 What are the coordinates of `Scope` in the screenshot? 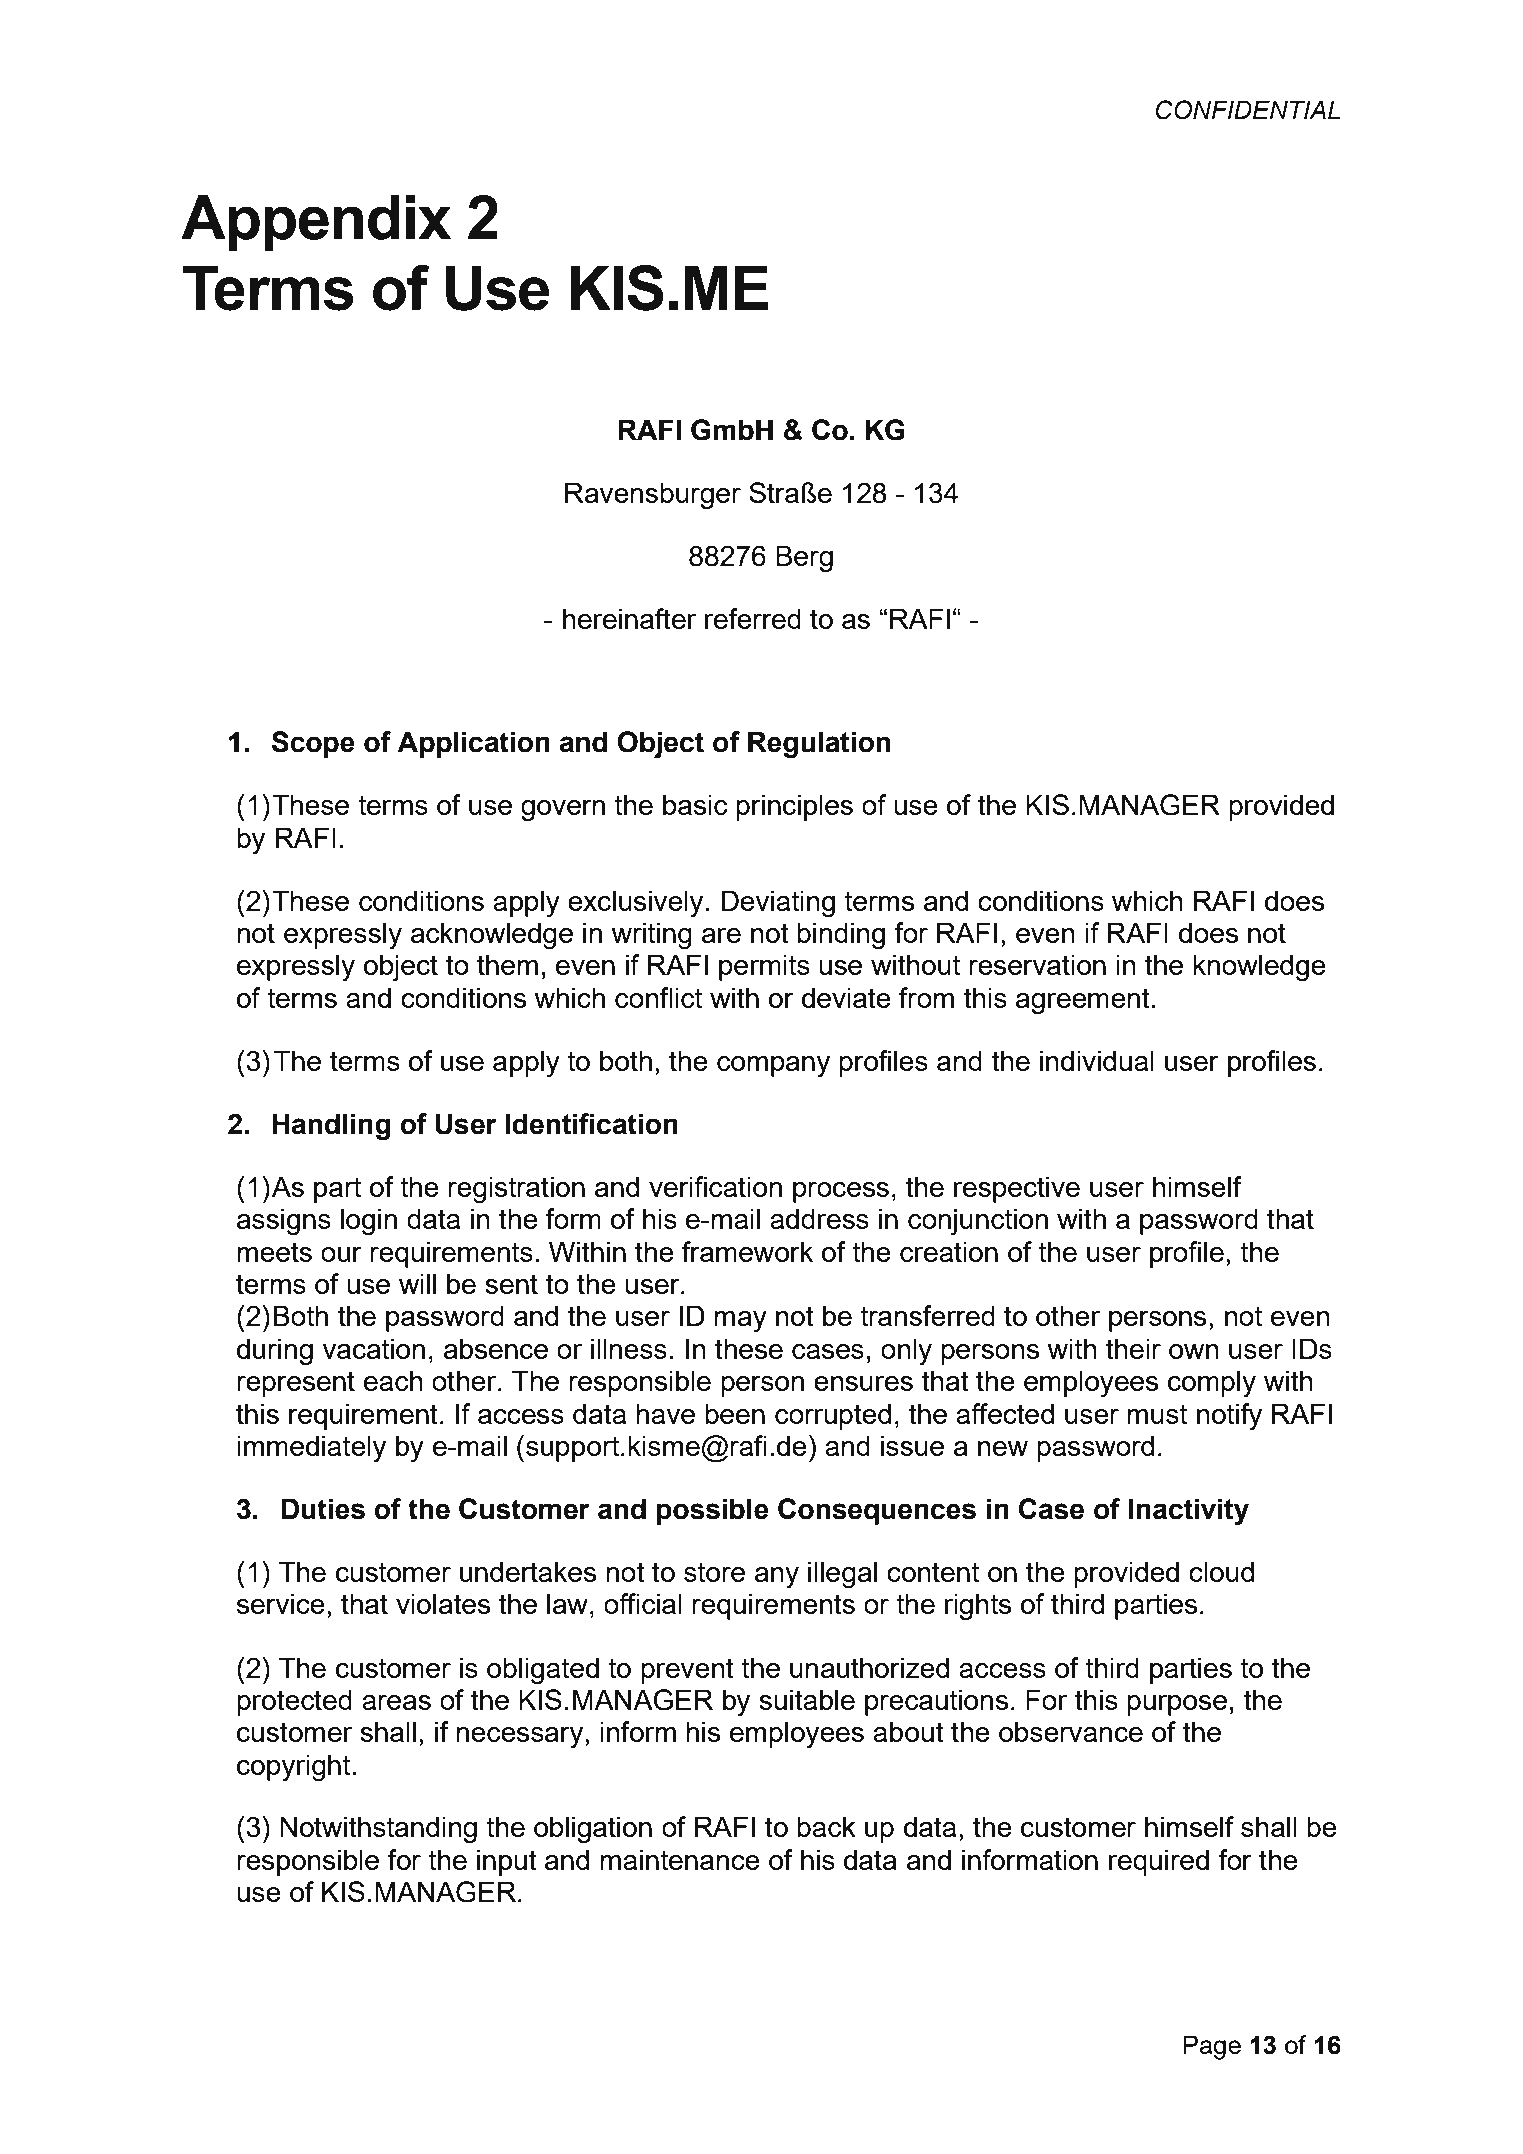 It's located at (313, 744).
